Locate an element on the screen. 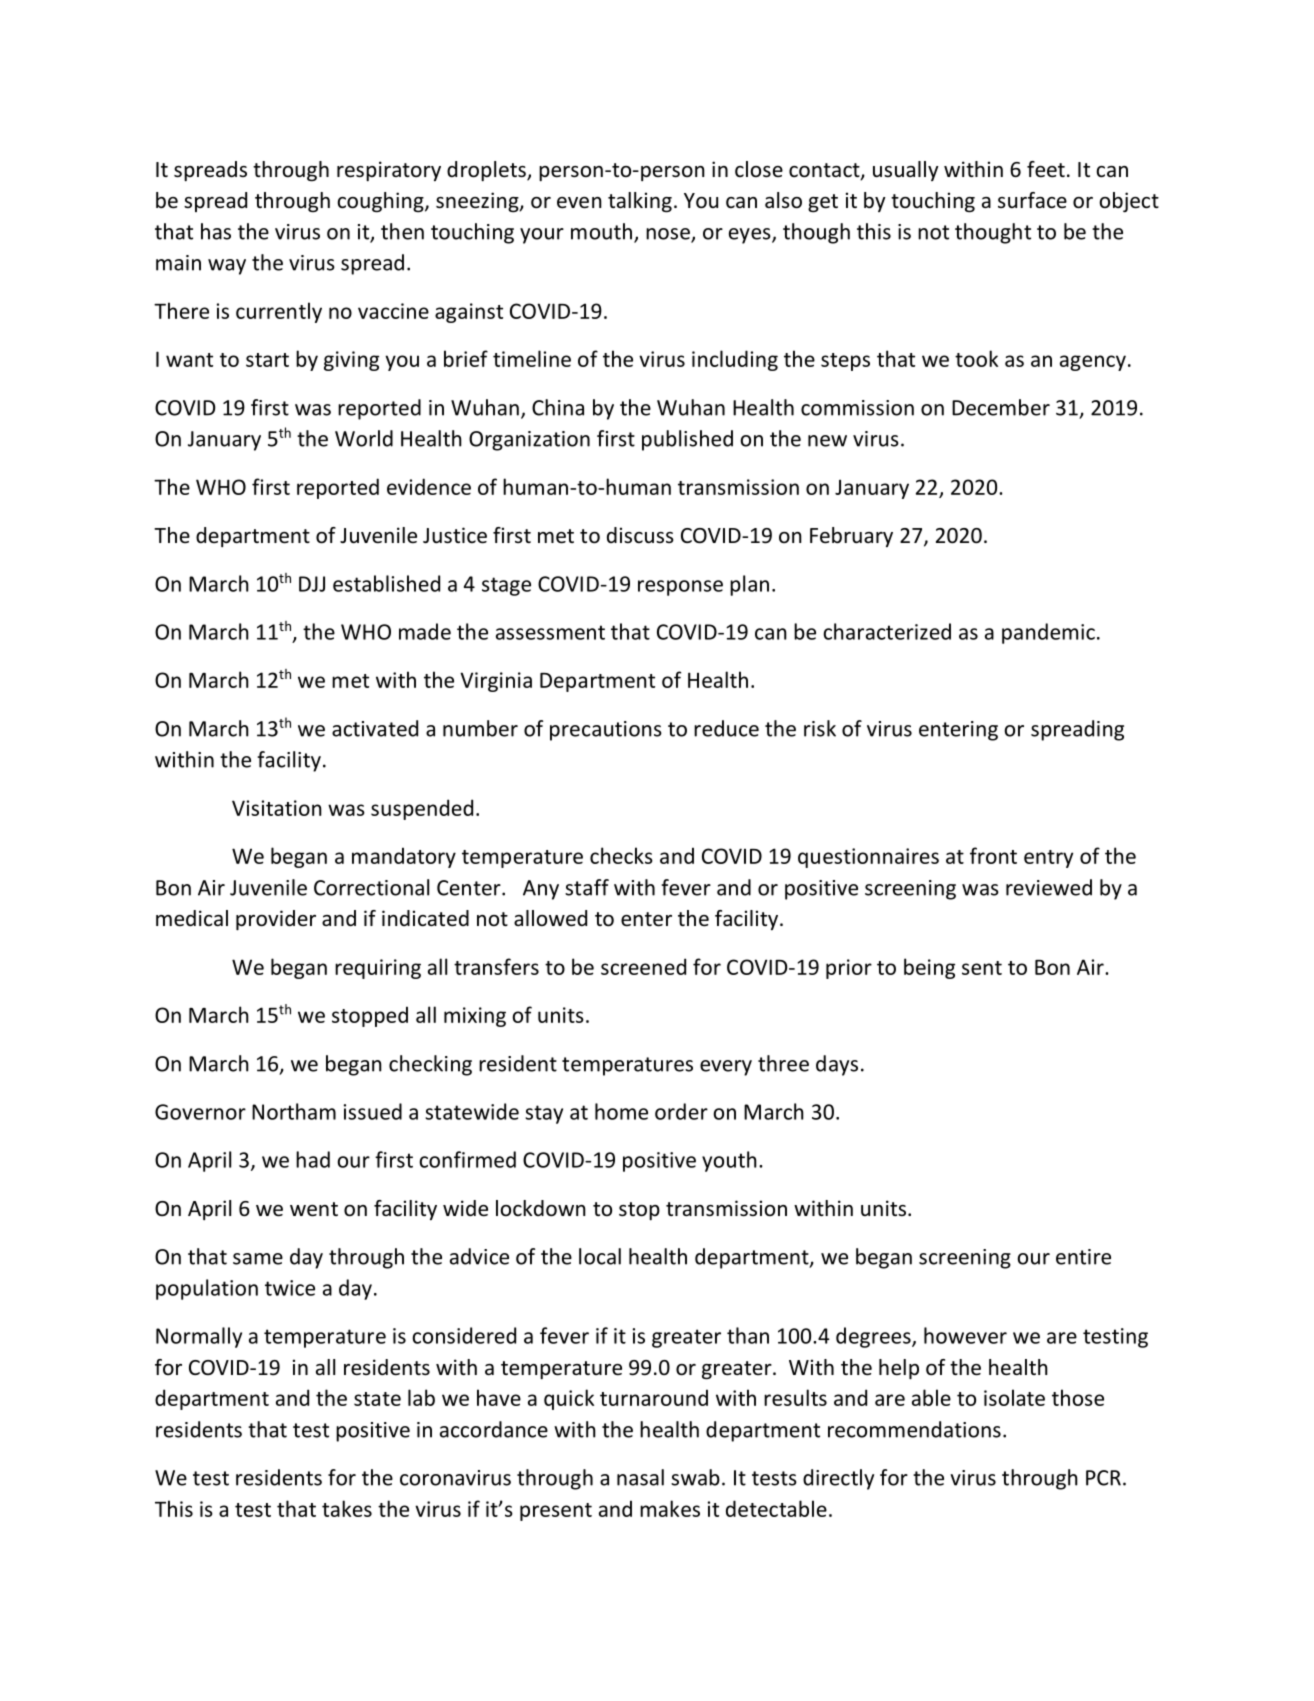 This screenshot has width=1314, height=1701. surface is located at coordinates (1032, 200).
